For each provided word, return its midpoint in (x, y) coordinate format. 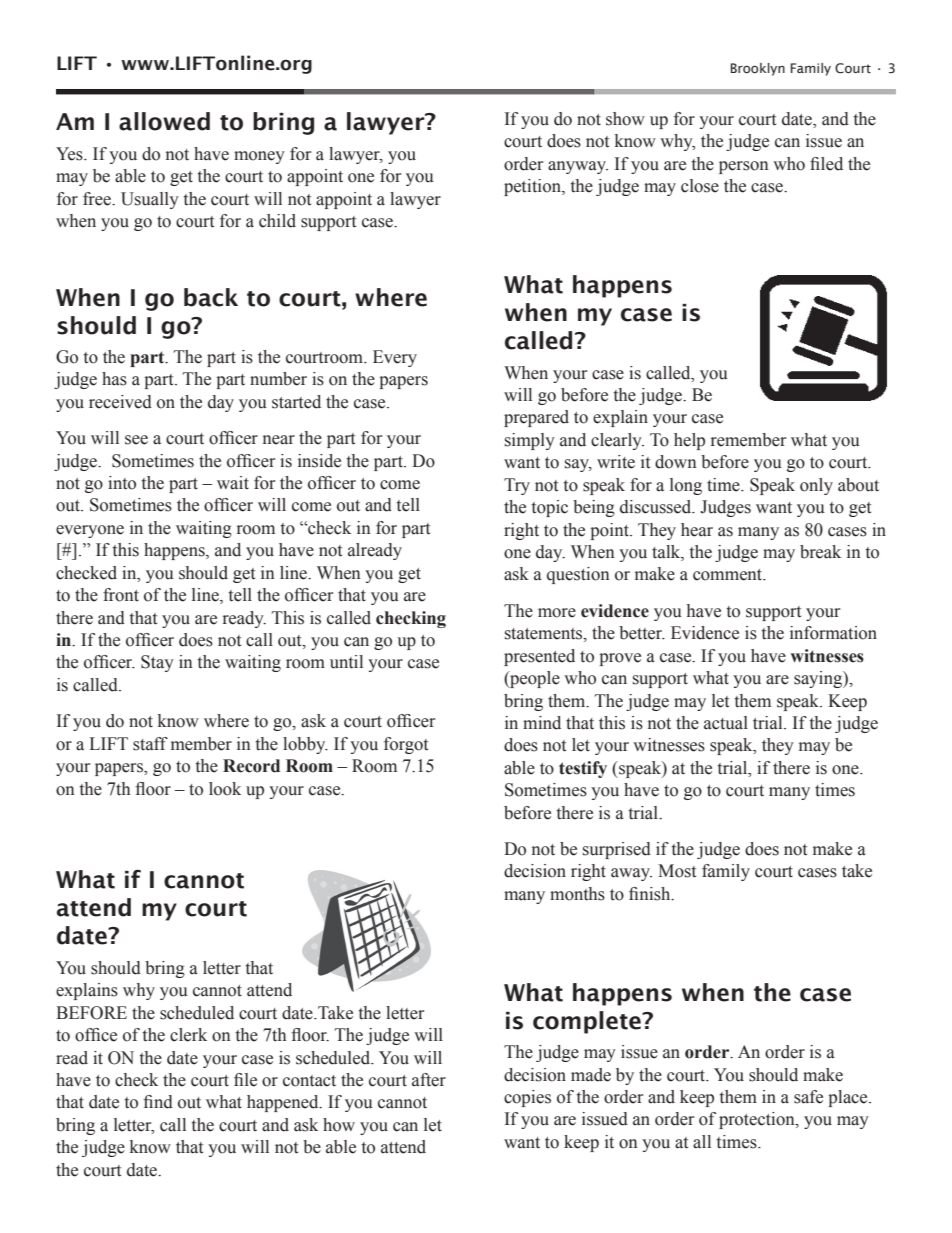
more (557, 613)
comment (729, 575)
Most (677, 871)
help (689, 441)
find (158, 1102)
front (121, 595)
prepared (536, 418)
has (114, 379)
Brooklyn (757, 69)
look (225, 789)
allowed (164, 121)
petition (533, 187)
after (429, 1080)
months (577, 894)
